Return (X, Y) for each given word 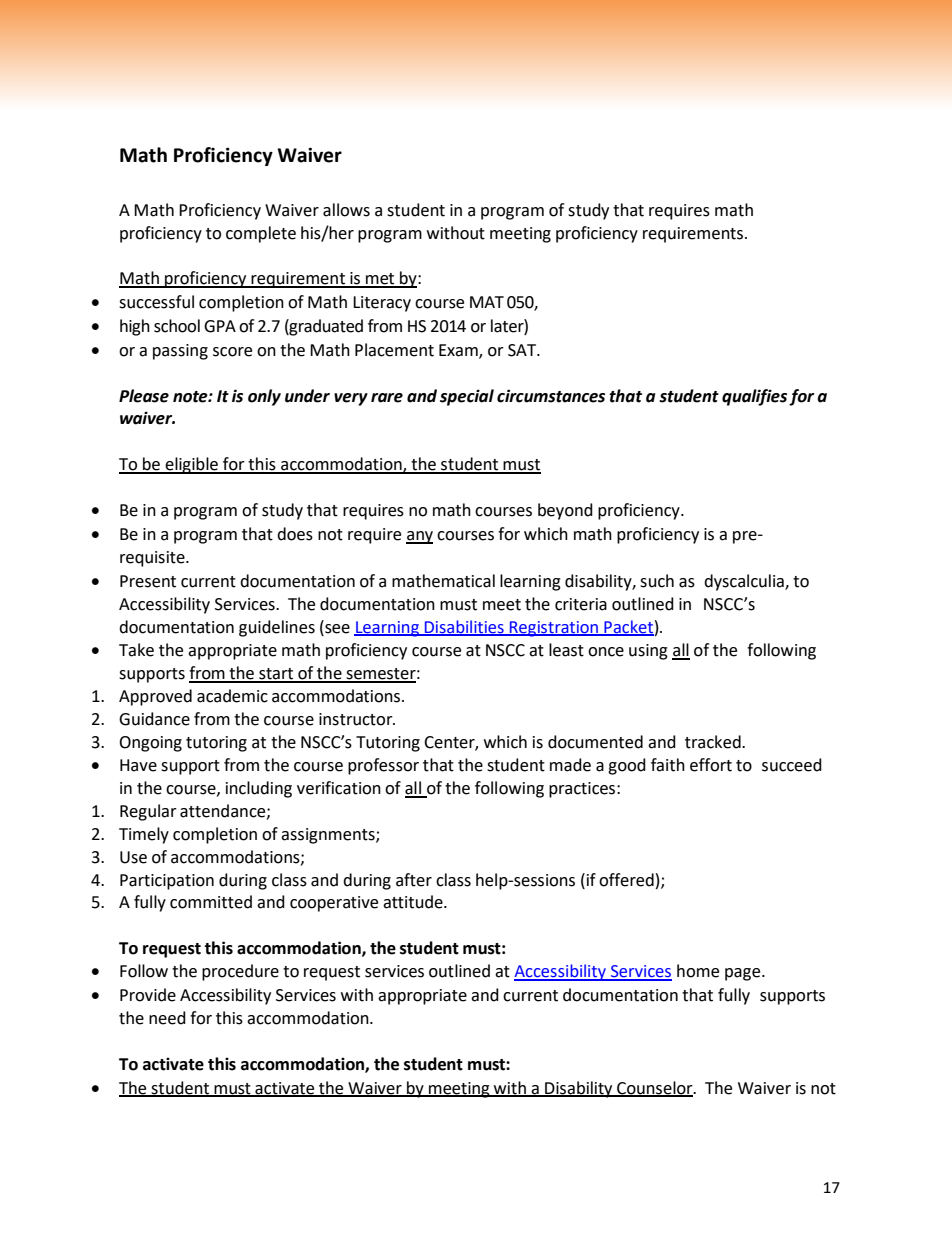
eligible (191, 465)
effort (711, 765)
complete (261, 234)
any (419, 537)
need (167, 1018)
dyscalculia (745, 582)
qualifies (754, 397)
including (259, 789)
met (380, 280)
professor (383, 766)
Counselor (655, 1088)
